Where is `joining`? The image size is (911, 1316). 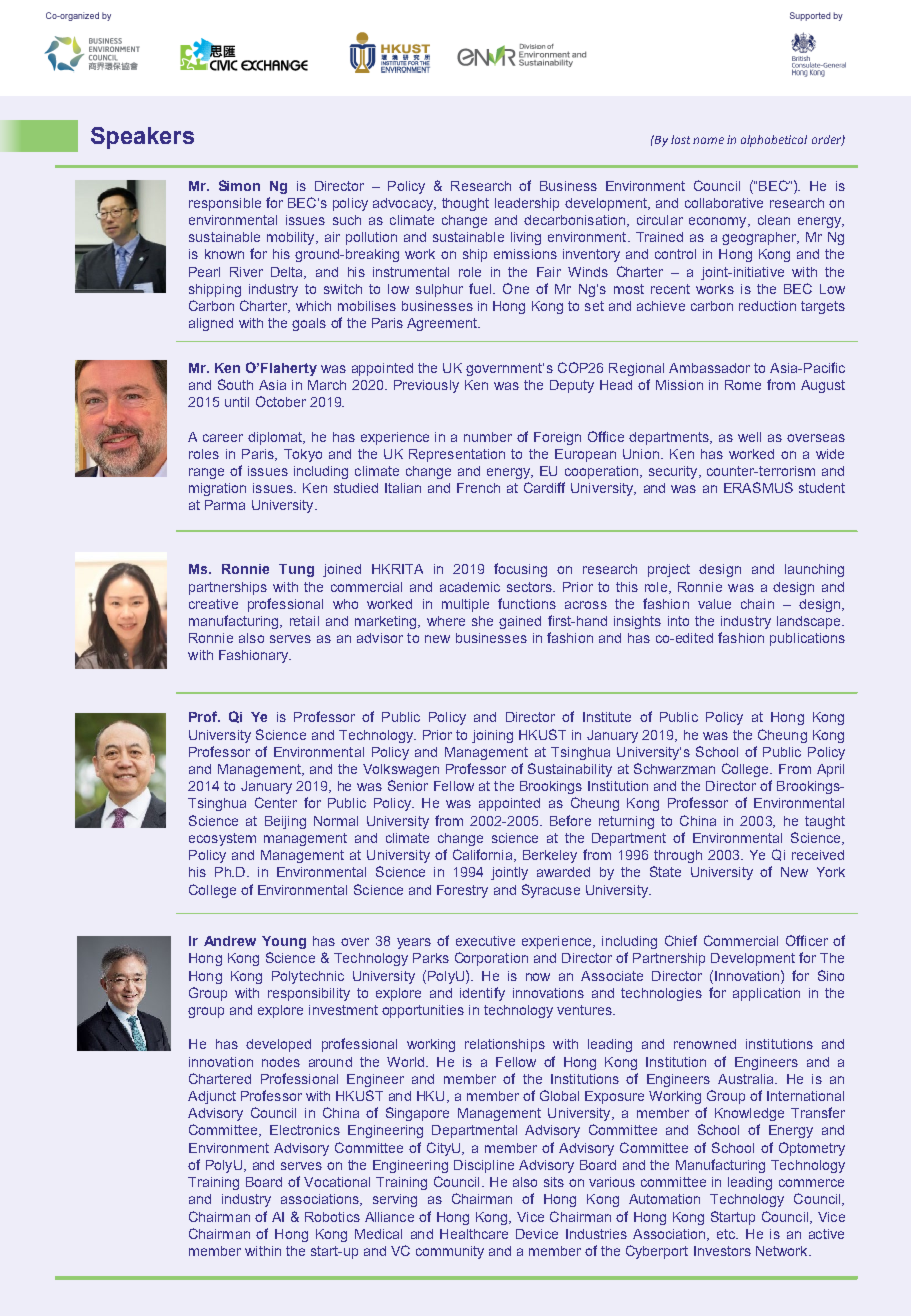 joining is located at coordinates (492, 736).
